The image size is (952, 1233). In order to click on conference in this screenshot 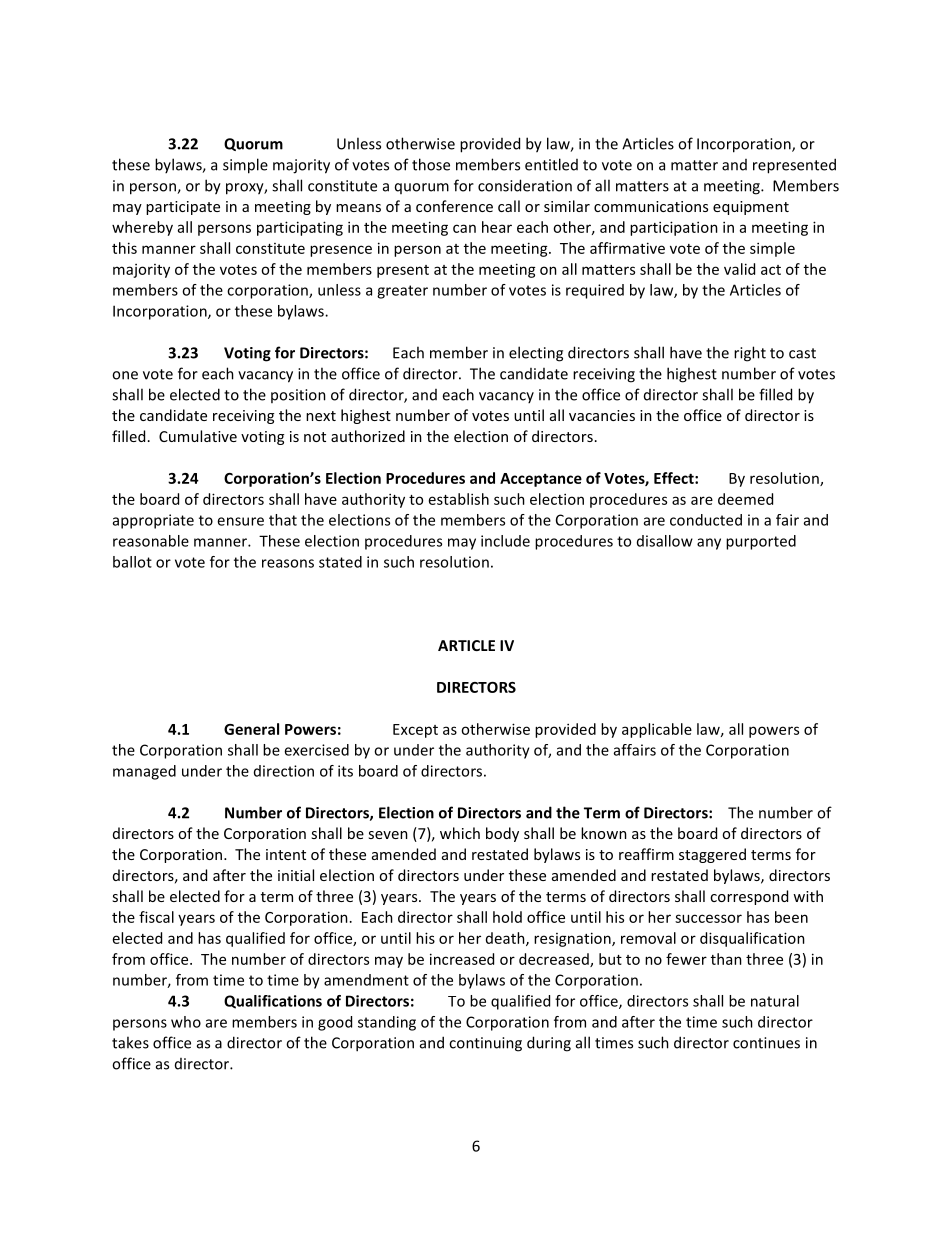, I will do `click(454, 206)`.
